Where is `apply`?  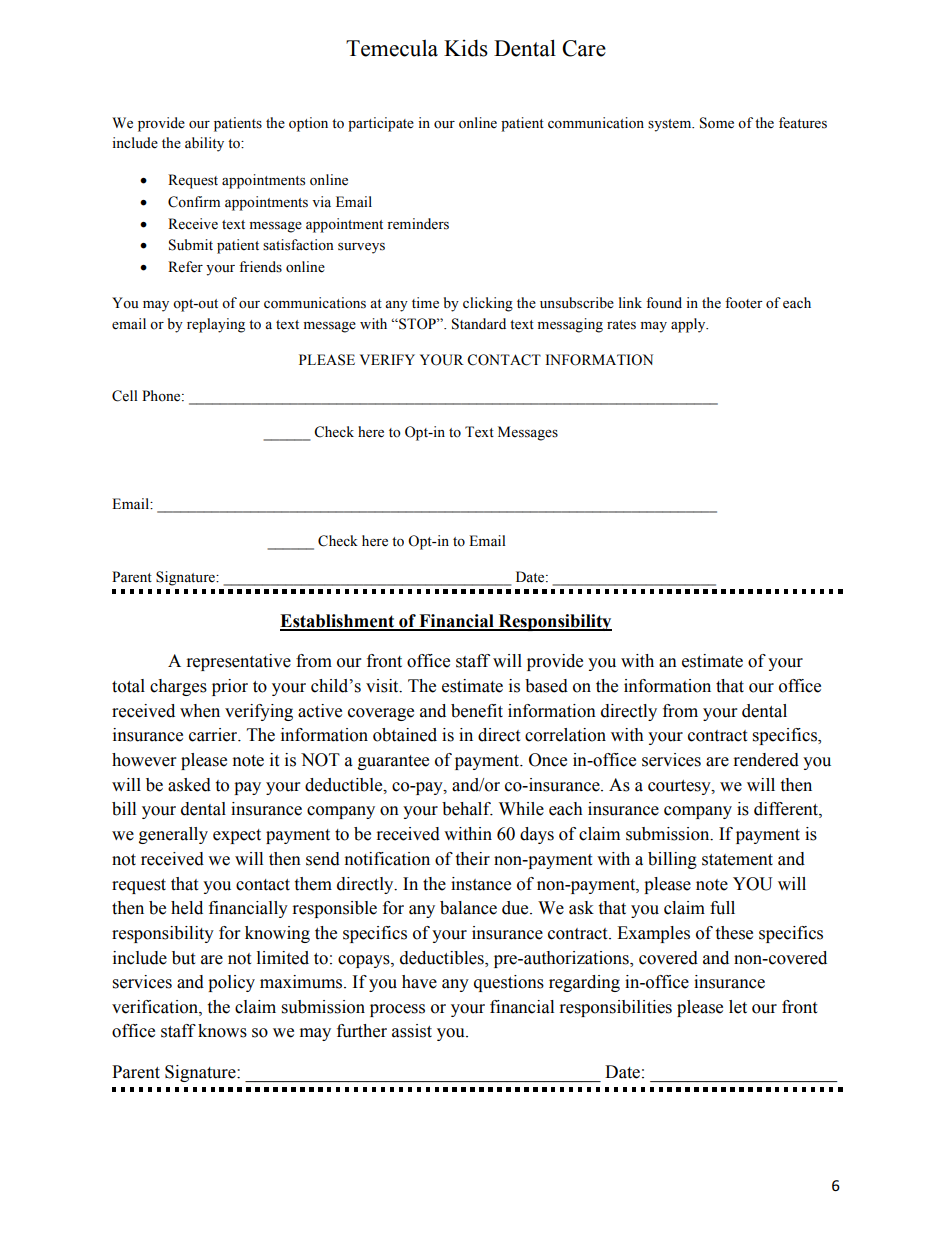 apply is located at coordinates (689, 325).
